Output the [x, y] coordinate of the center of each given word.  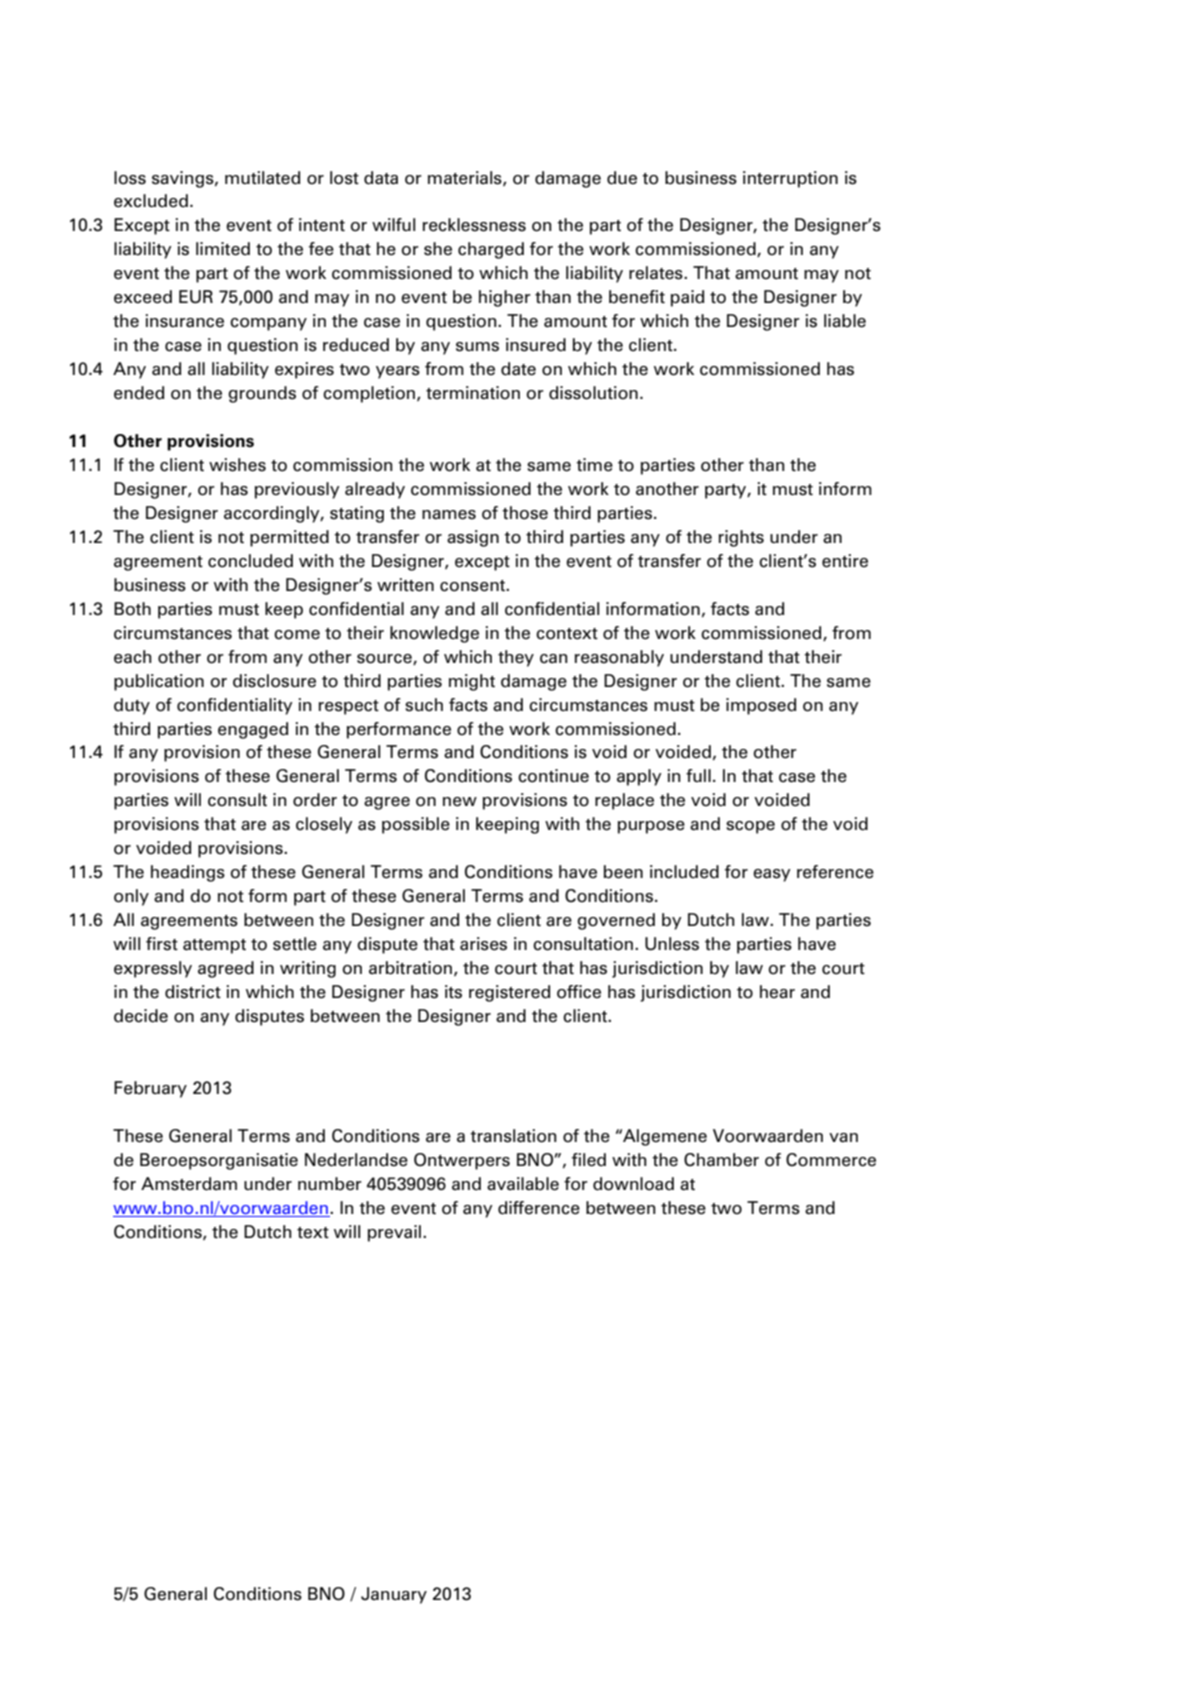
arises [483, 944]
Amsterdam [189, 1184]
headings [188, 873]
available [523, 1184]
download [633, 1184]
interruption [790, 179]
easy [772, 875]
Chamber [721, 1160]
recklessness [474, 225]
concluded [250, 561]
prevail [394, 1233]
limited [223, 249]
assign [473, 538]
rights [741, 538]
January [394, 1595]
